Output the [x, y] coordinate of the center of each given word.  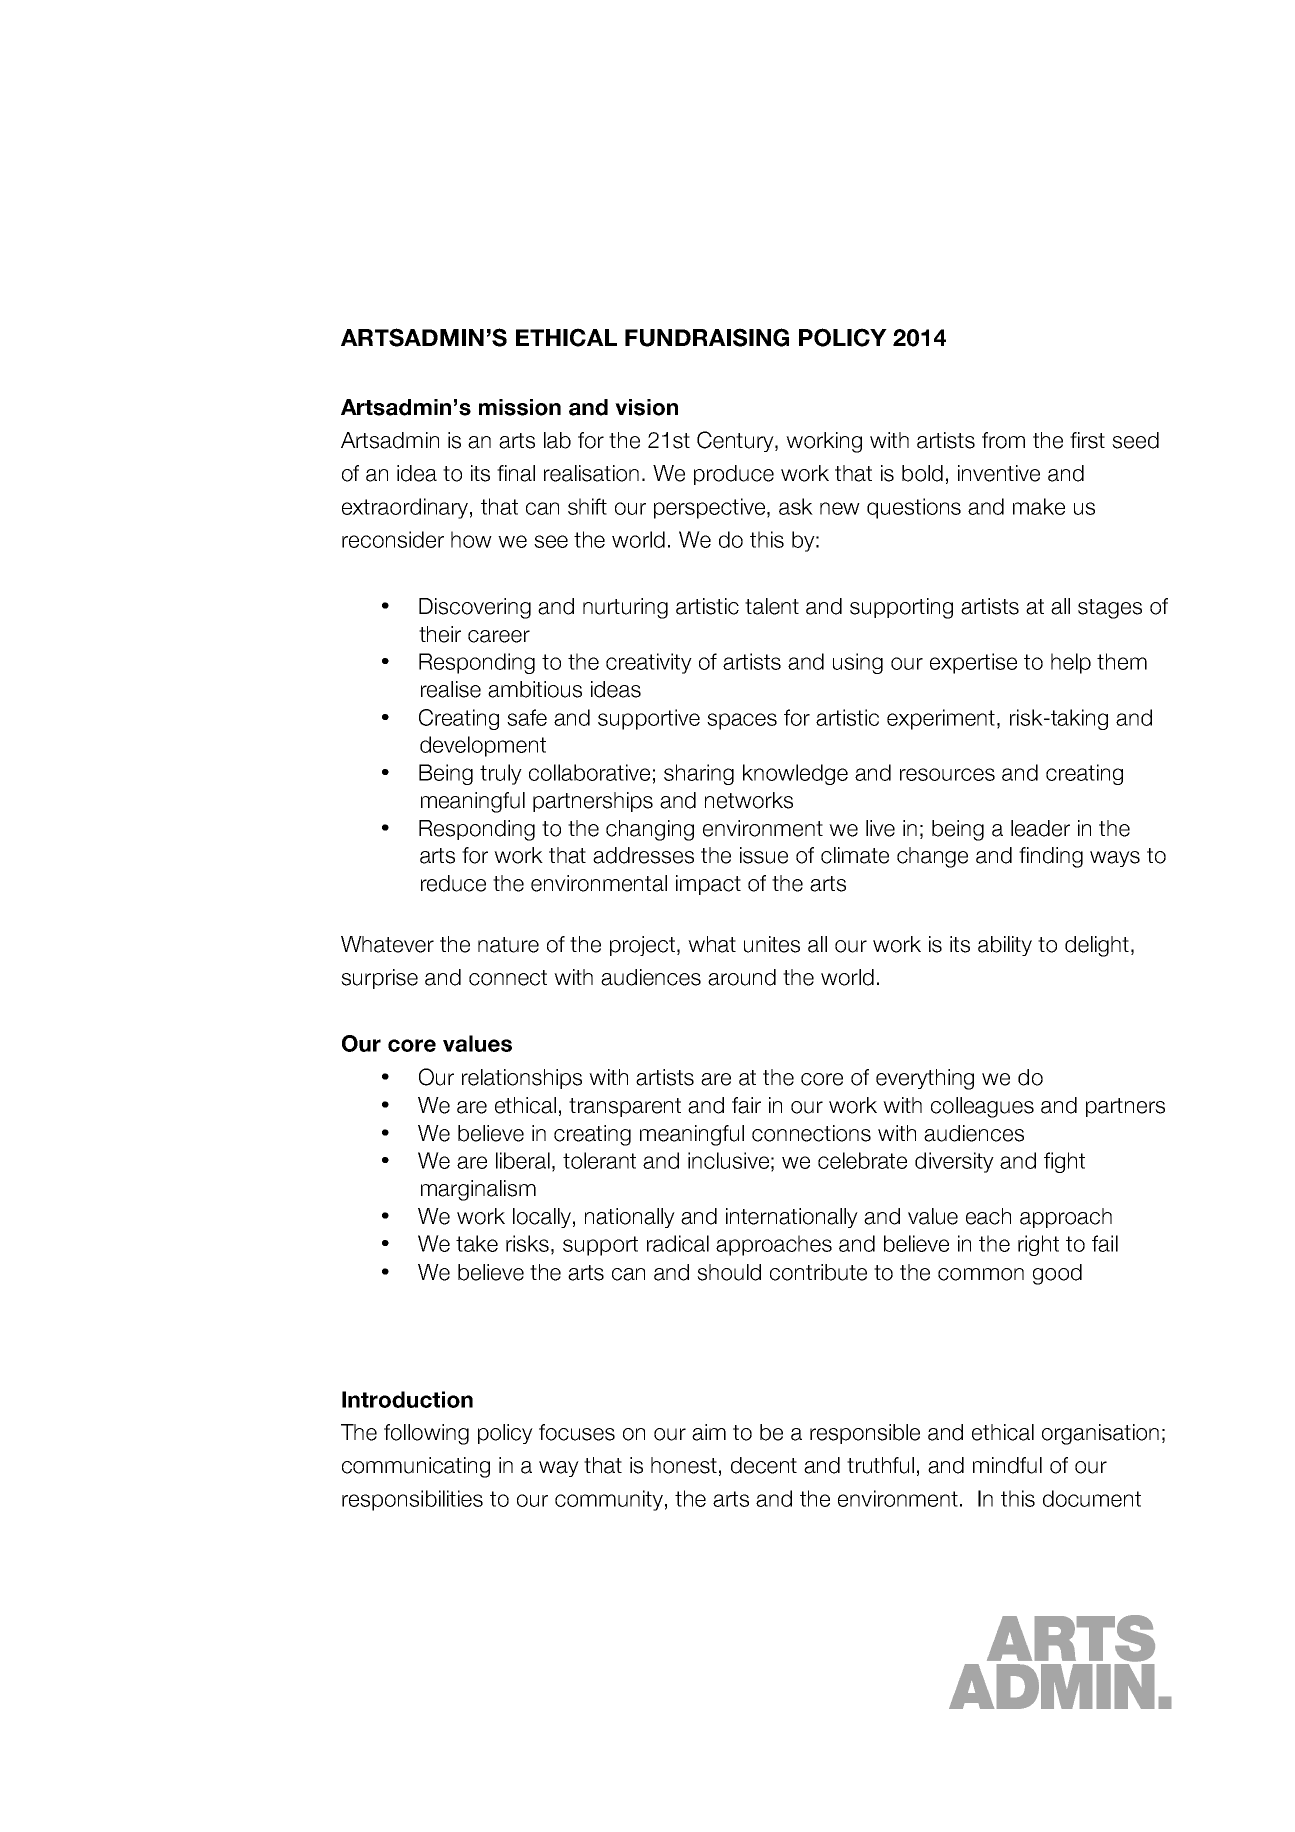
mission [520, 407]
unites [772, 944]
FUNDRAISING [707, 337]
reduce [453, 883]
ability [1005, 946]
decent [764, 1465]
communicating [416, 1467]
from [1003, 440]
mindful [1007, 1465]
